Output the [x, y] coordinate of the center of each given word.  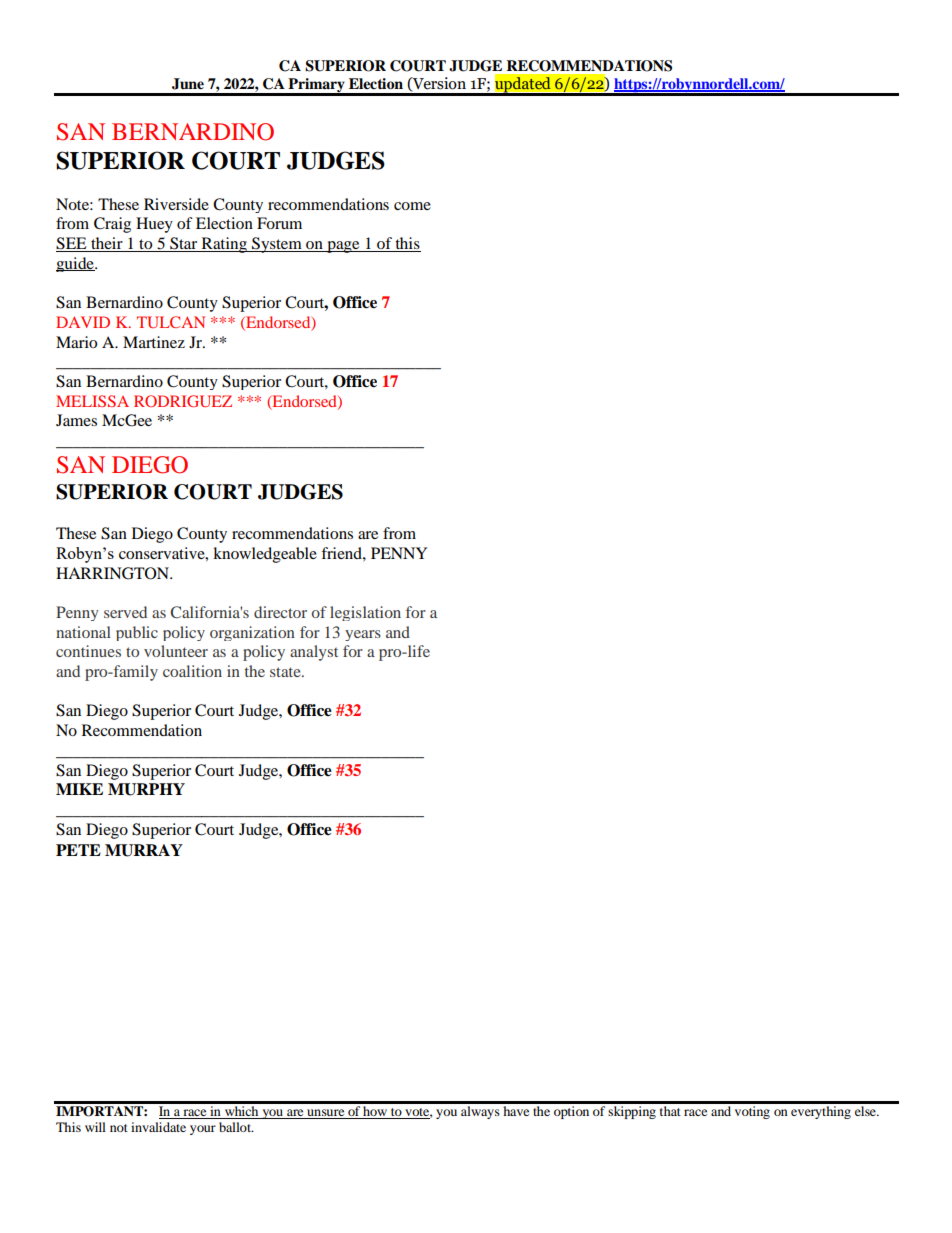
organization [252, 633]
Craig [112, 225]
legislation [365, 613]
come [412, 206]
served [125, 612]
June [188, 84]
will [95, 1127]
